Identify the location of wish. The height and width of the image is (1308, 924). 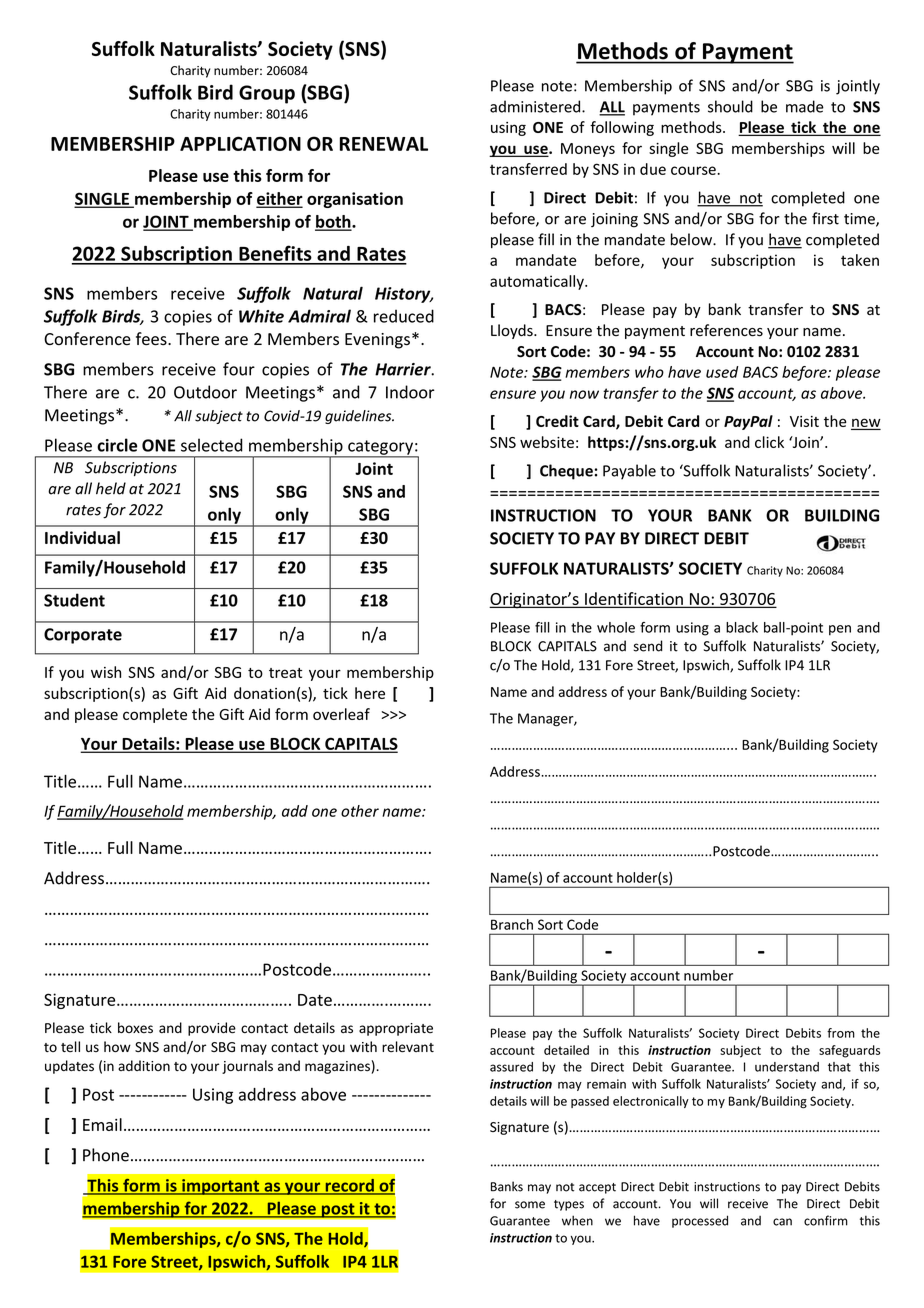
(106, 672).
